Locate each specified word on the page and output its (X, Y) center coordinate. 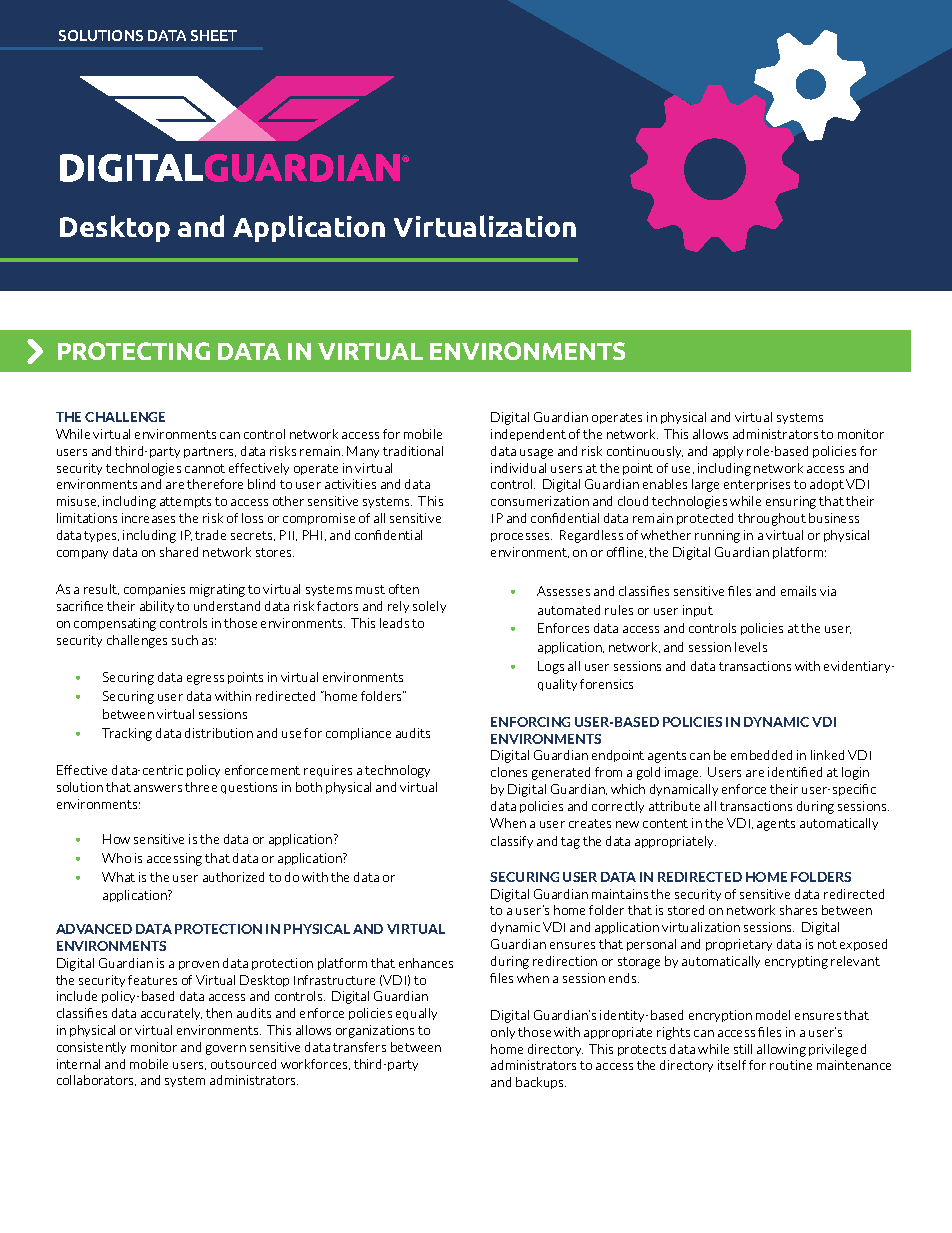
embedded (761, 755)
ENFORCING (530, 722)
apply (728, 452)
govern (226, 1050)
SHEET (214, 35)
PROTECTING (134, 351)
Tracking (127, 734)
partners (210, 452)
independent (528, 435)
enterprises (757, 485)
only (503, 1033)
